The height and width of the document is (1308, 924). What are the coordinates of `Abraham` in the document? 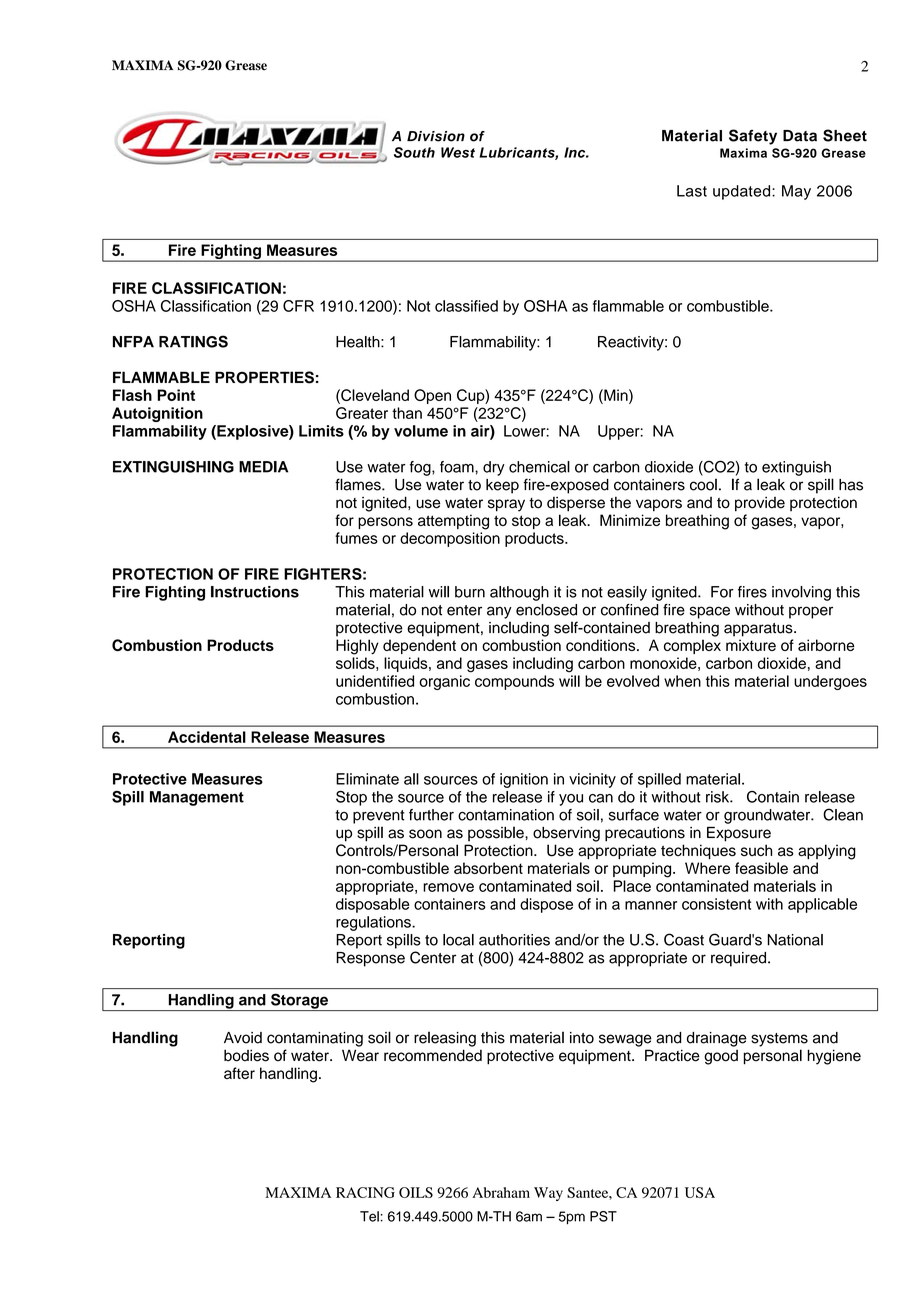 It's located at (501, 1192).
